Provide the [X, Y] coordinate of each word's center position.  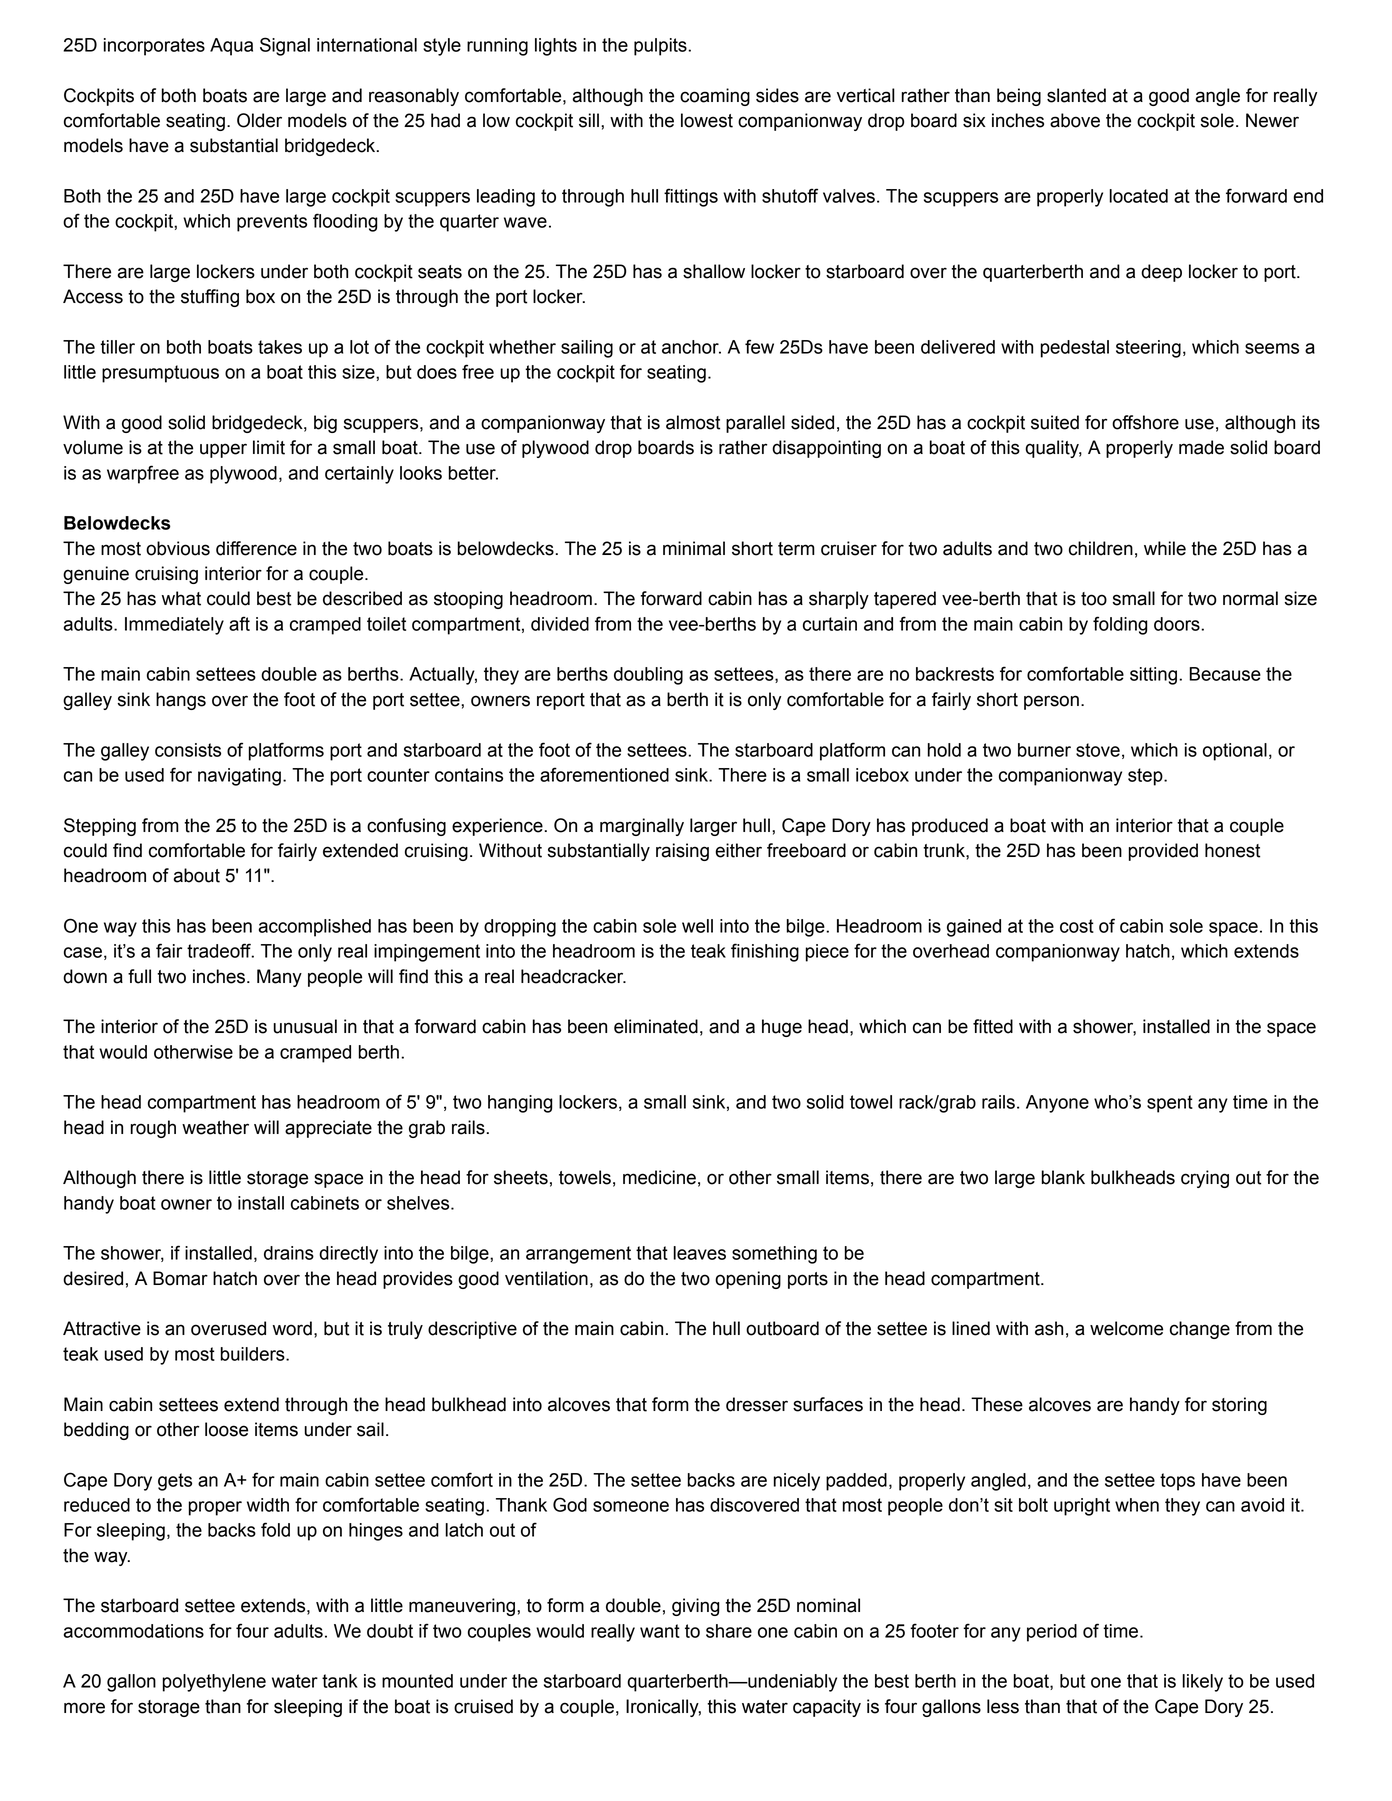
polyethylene [214, 1683]
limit [269, 447]
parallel [755, 424]
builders [253, 1354]
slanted [1076, 95]
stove [1098, 750]
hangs [181, 701]
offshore [1145, 422]
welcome [1126, 1328]
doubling [648, 676]
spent [1170, 1104]
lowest [707, 120]
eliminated [656, 1026]
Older [259, 120]
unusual [305, 1026]
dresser [757, 1404]
